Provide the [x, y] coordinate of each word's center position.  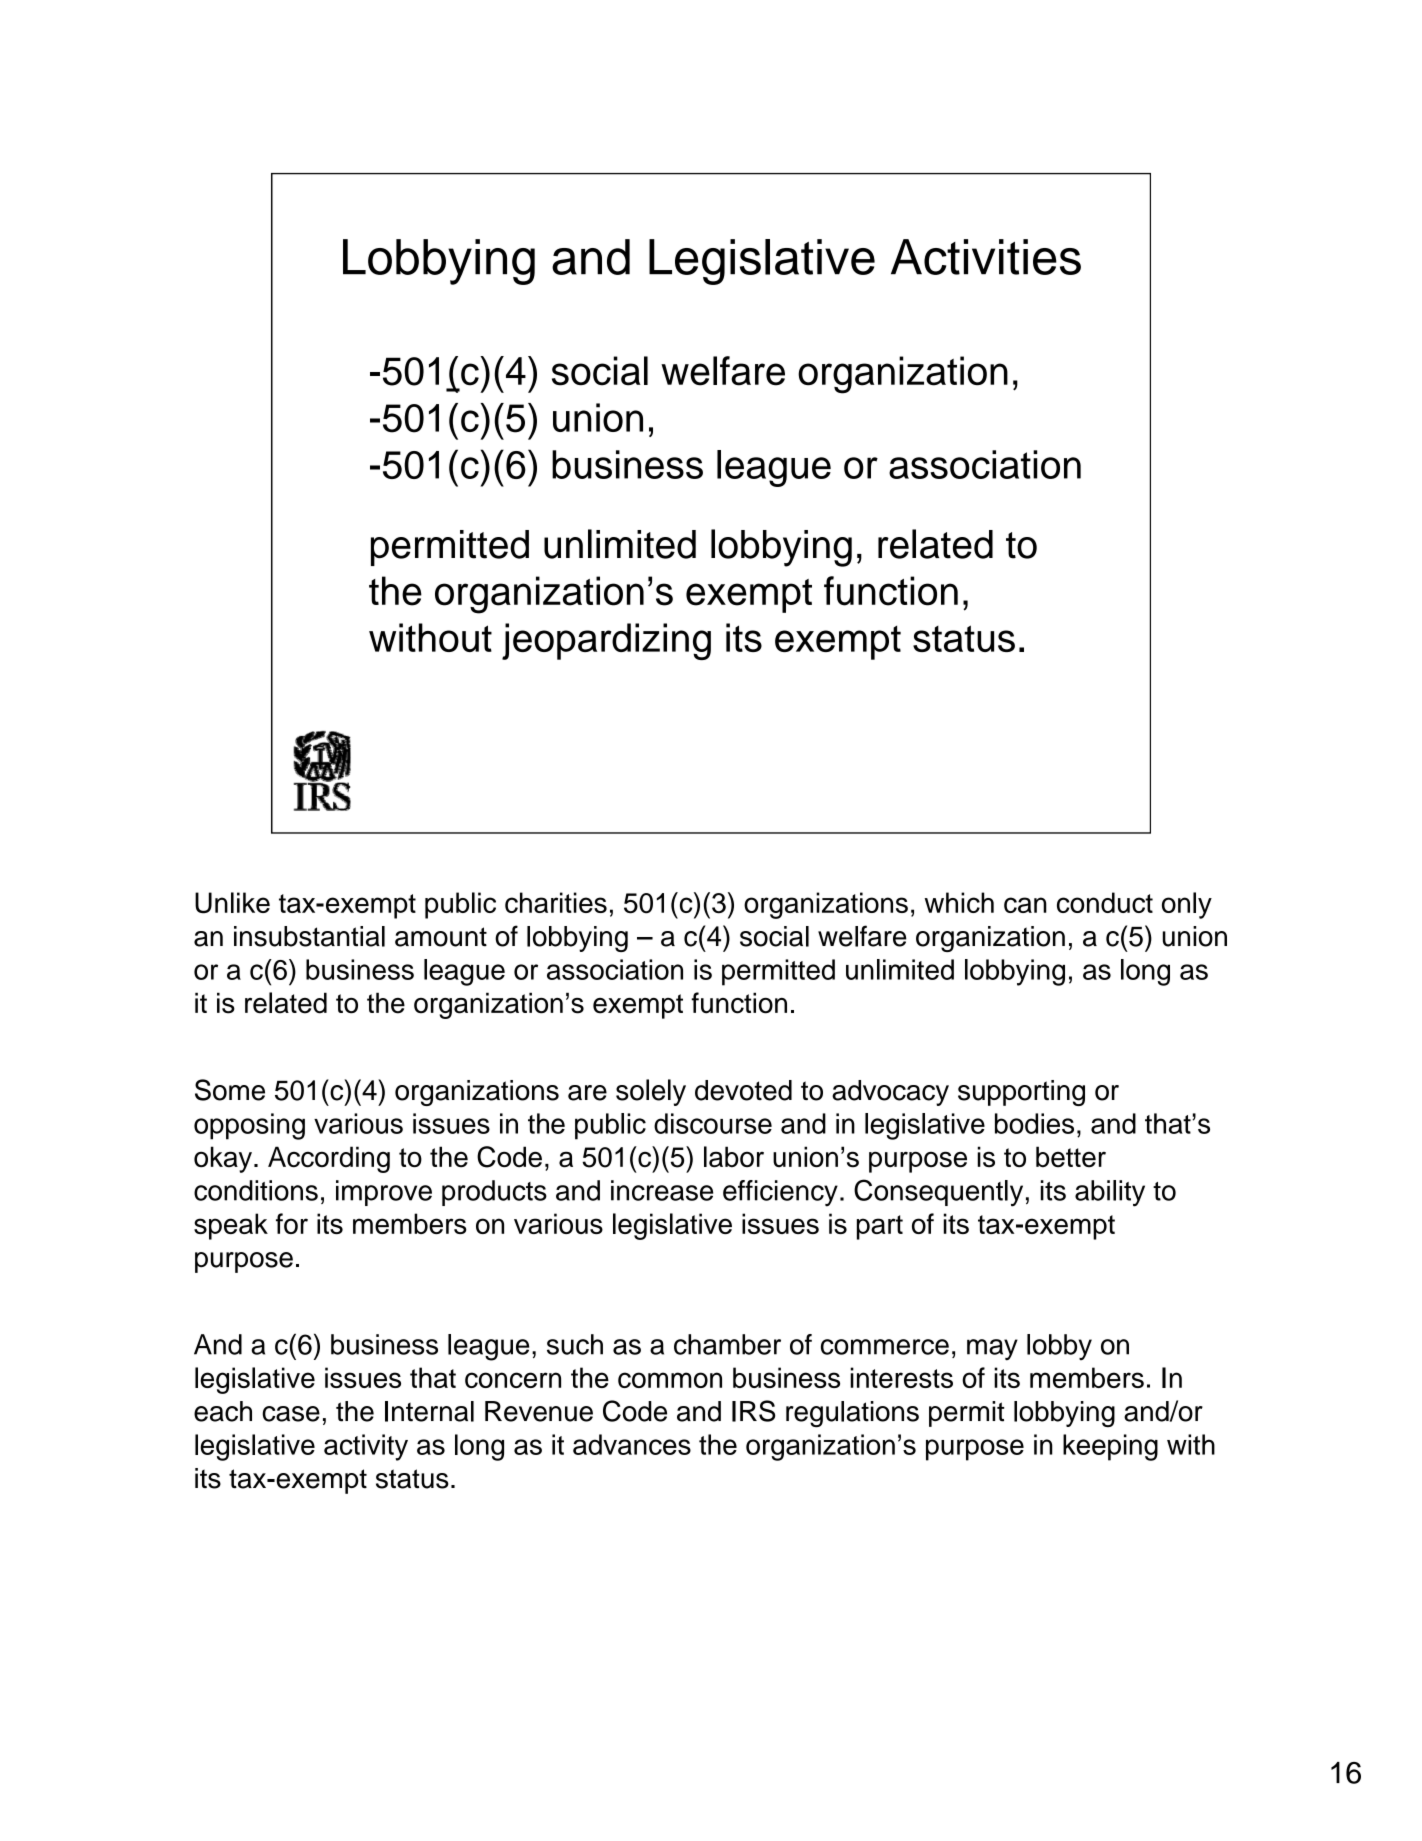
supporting [1021, 1093]
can [1025, 905]
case [291, 1414]
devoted [743, 1090]
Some [230, 1090]
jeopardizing [606, 641]
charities [556, 902]
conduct [1105, 902]
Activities [986, 257]
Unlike [232, 903]
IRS [753, 1411]
